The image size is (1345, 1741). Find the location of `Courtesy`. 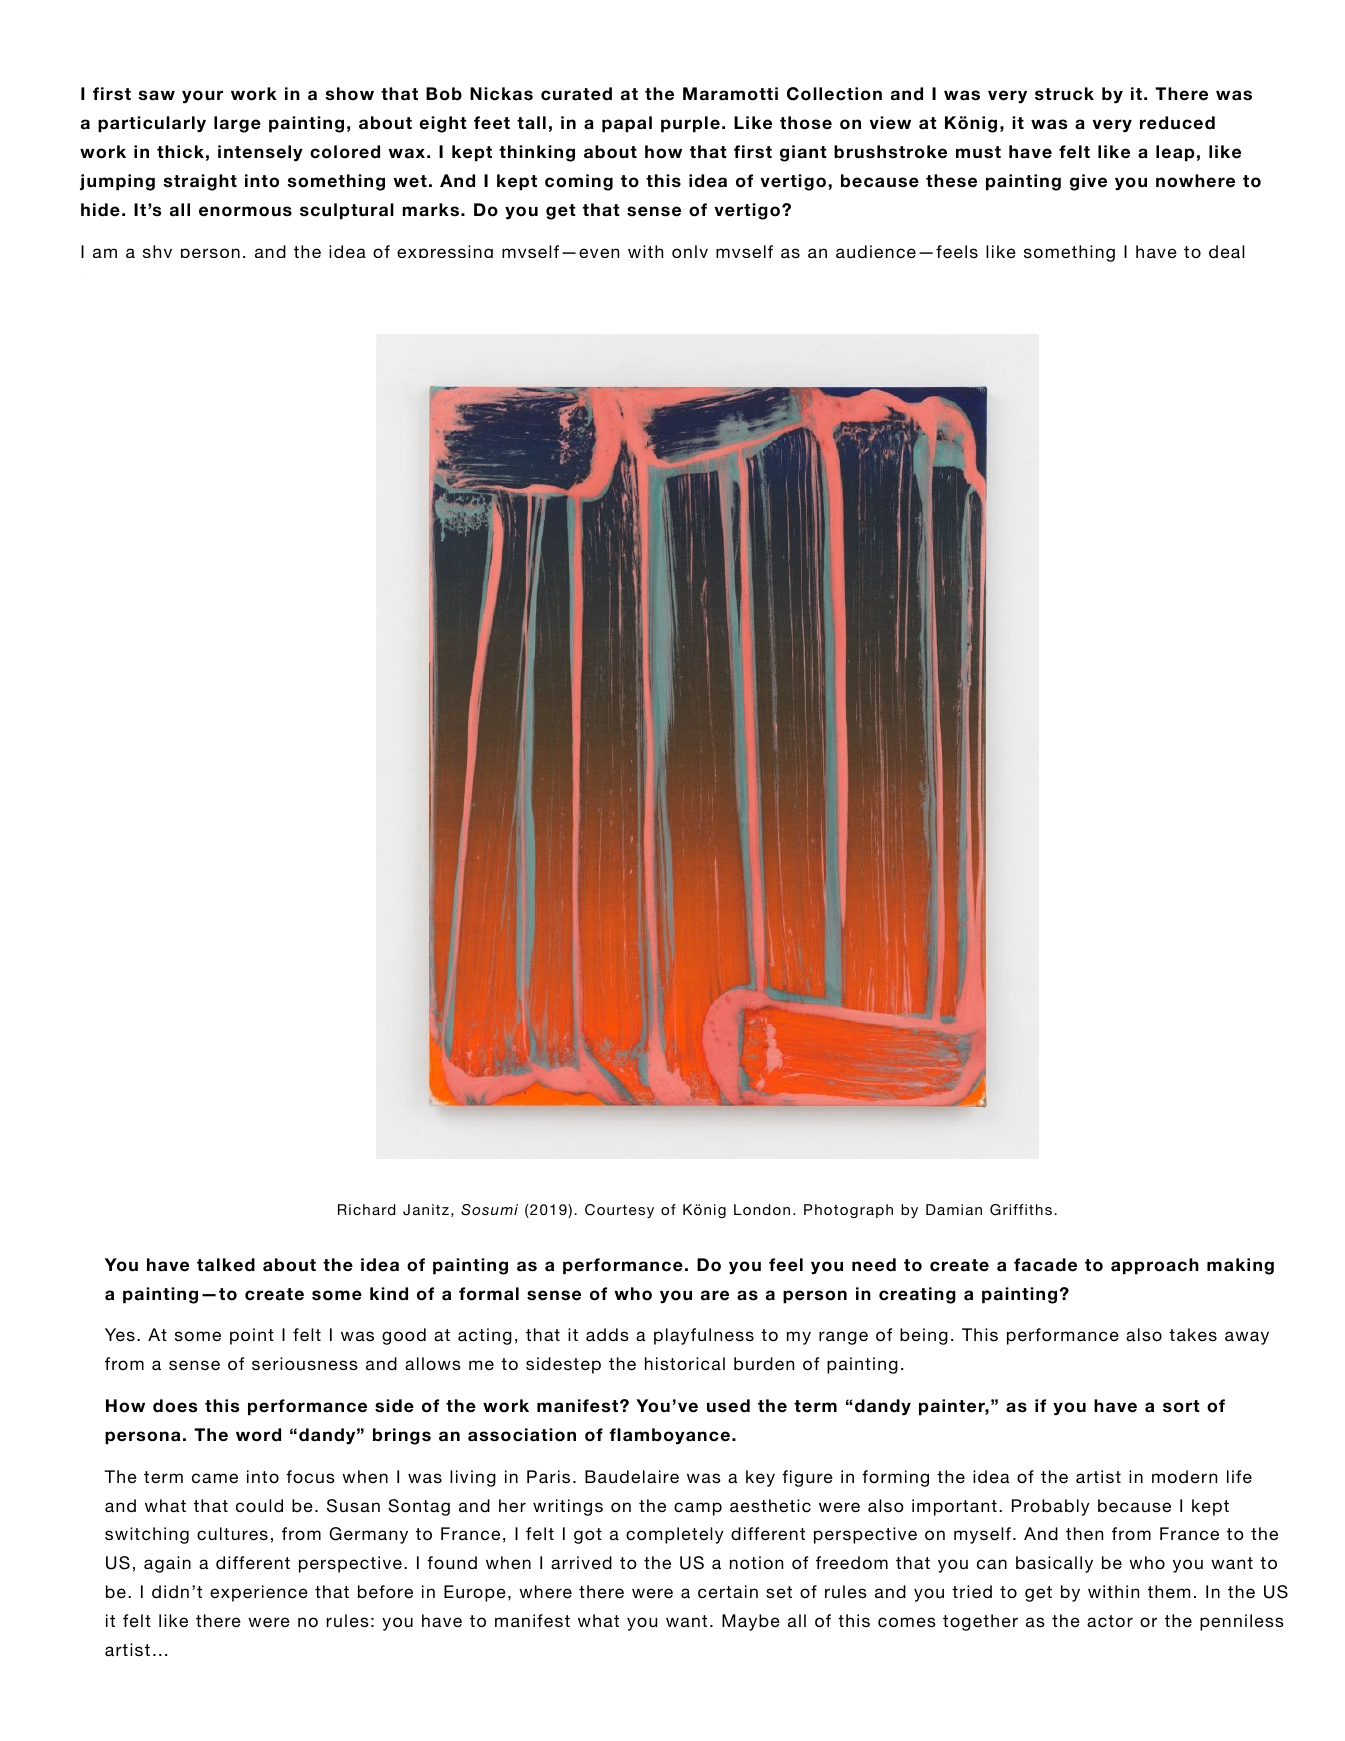

Courtesy is located at coordinates (619, 1211).
